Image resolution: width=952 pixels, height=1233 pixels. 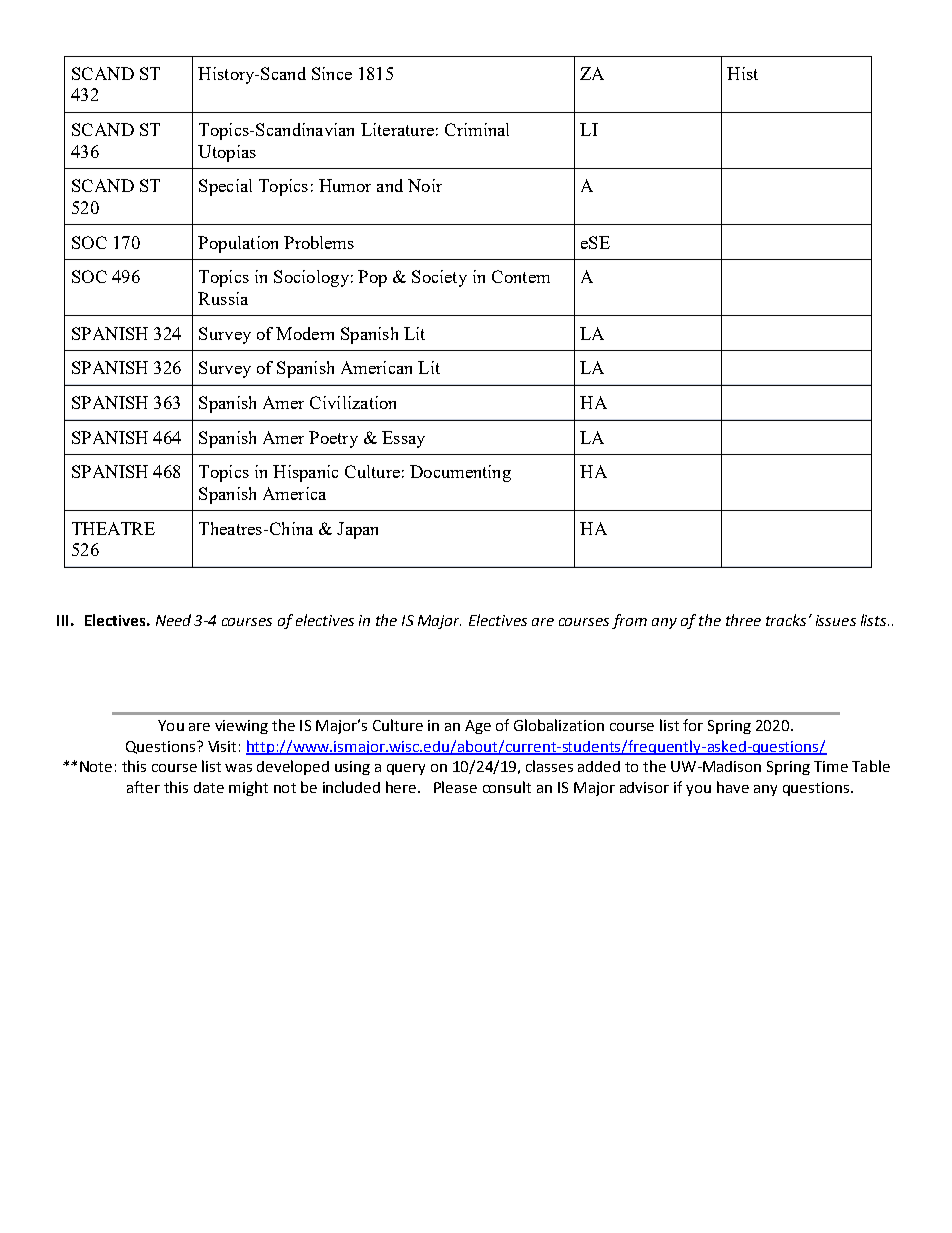 What do you see at coordinates (227, 153) in the screenshot?
I see `Utopias` at bounding box center [227, 153].
